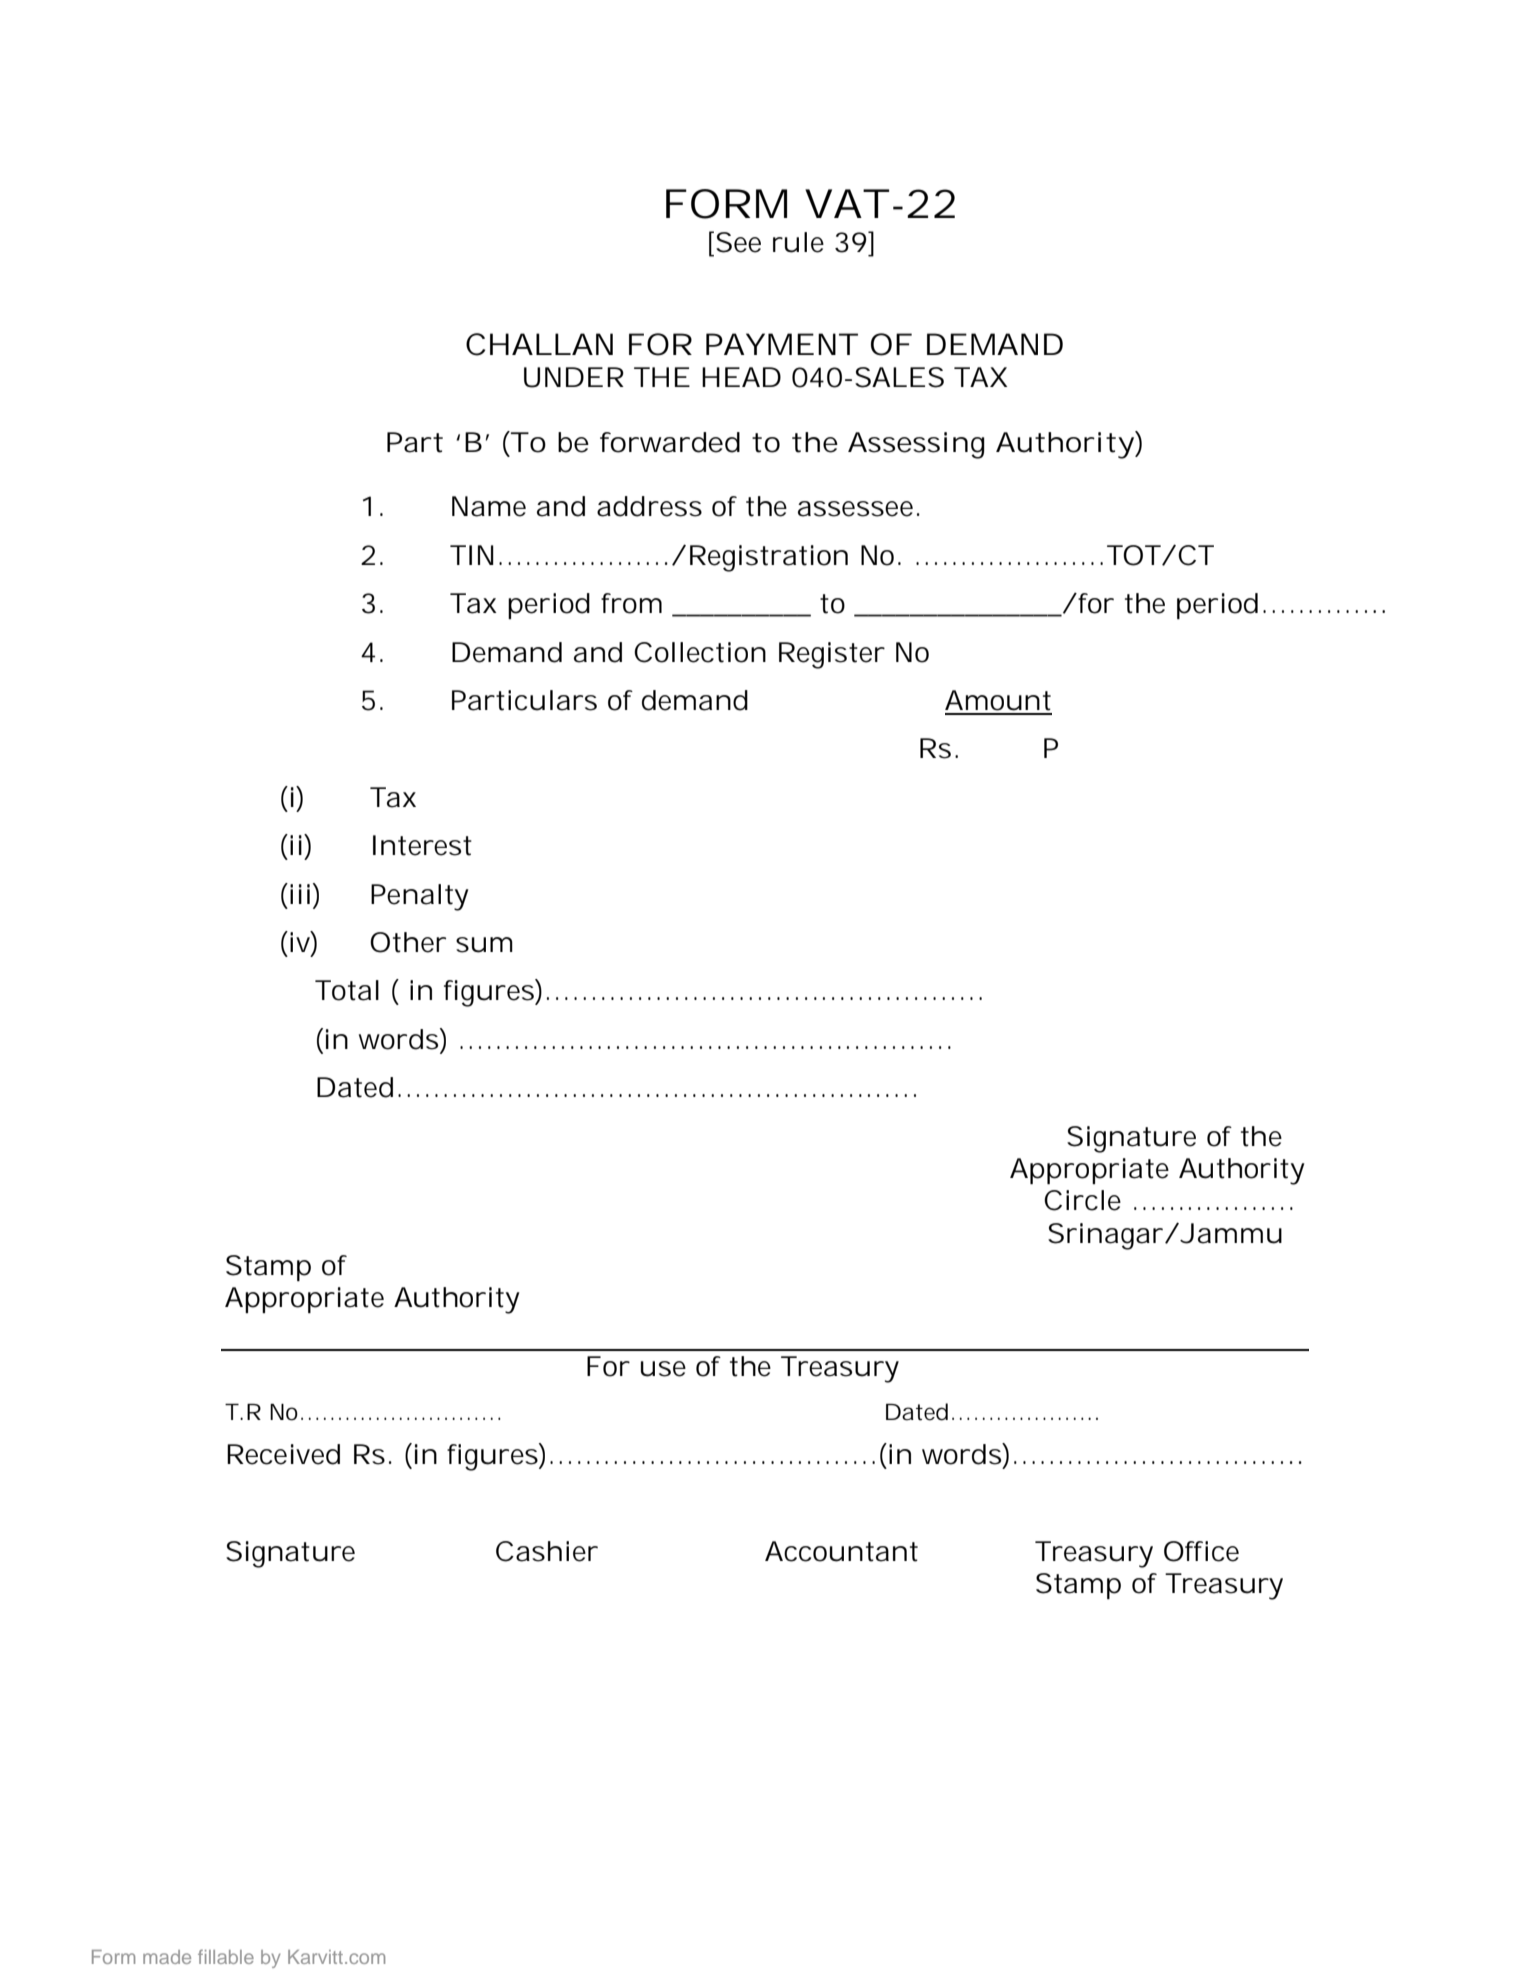 The image size is (1530, 1980). Describe the element at coordinates (781, 344) in the screenshot. I see `PAYMENT` at that location.
